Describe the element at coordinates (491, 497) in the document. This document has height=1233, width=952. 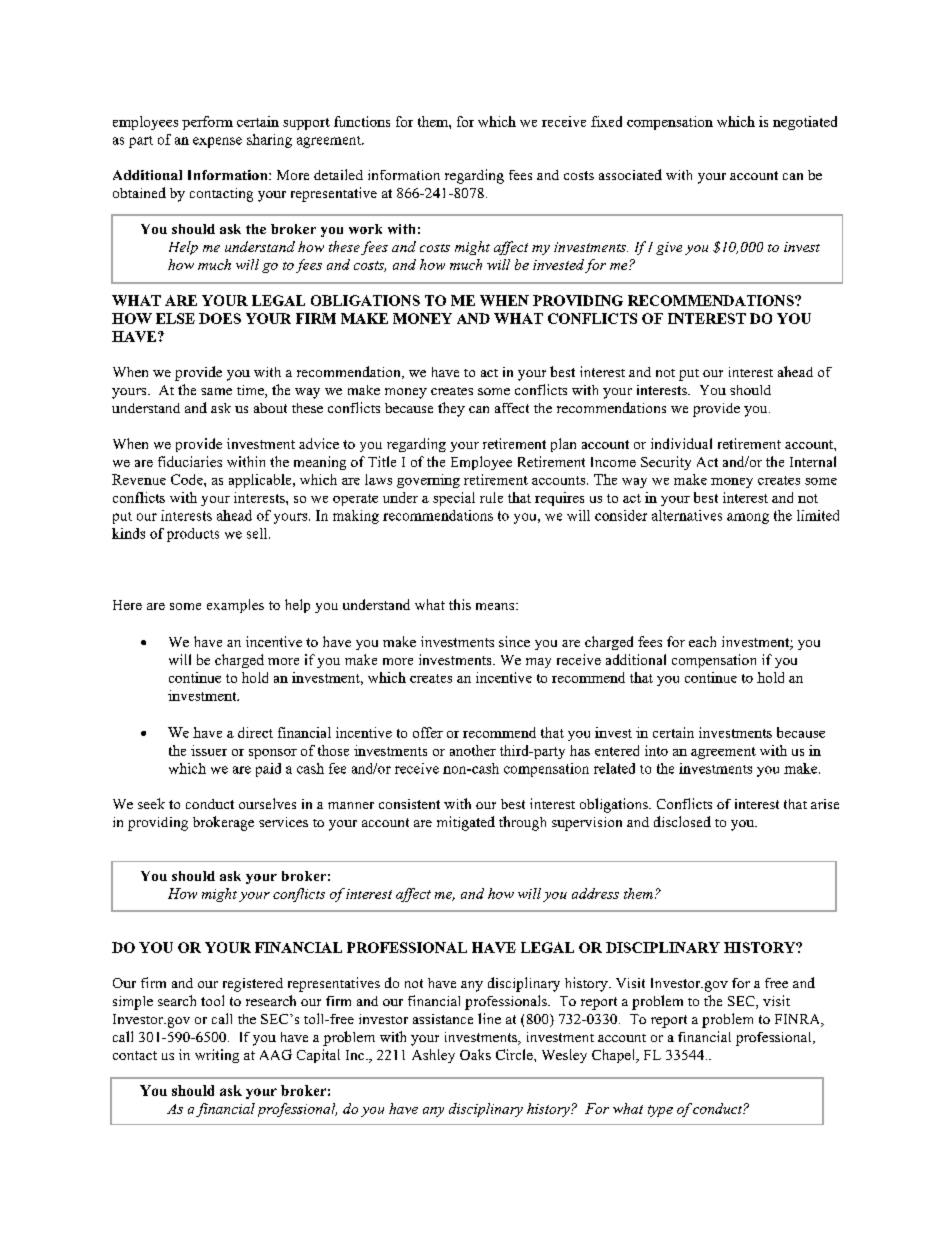
I see `rule` at that location.
